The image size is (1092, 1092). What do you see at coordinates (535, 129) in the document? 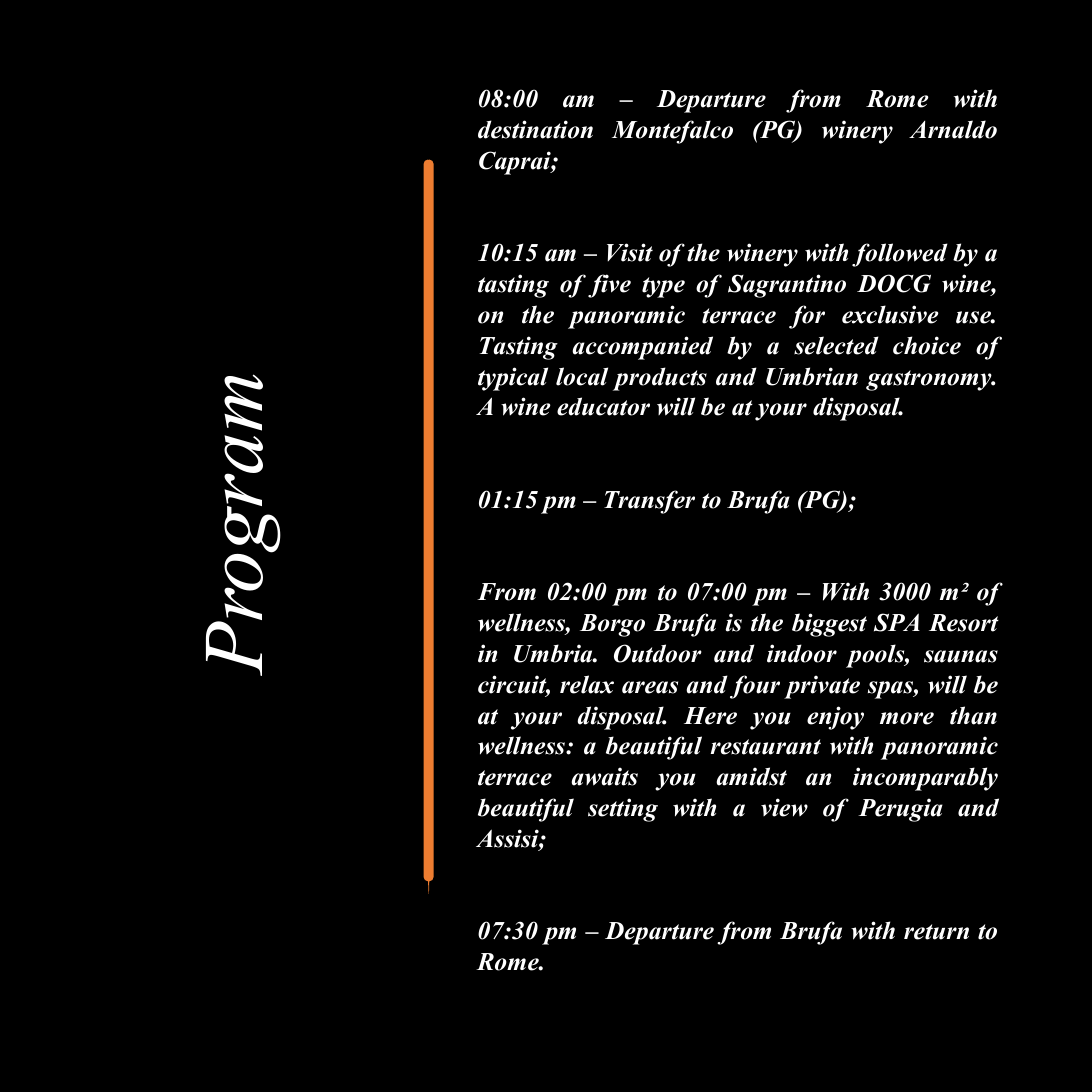
I see `destination` at bounding box center [535, 129].
